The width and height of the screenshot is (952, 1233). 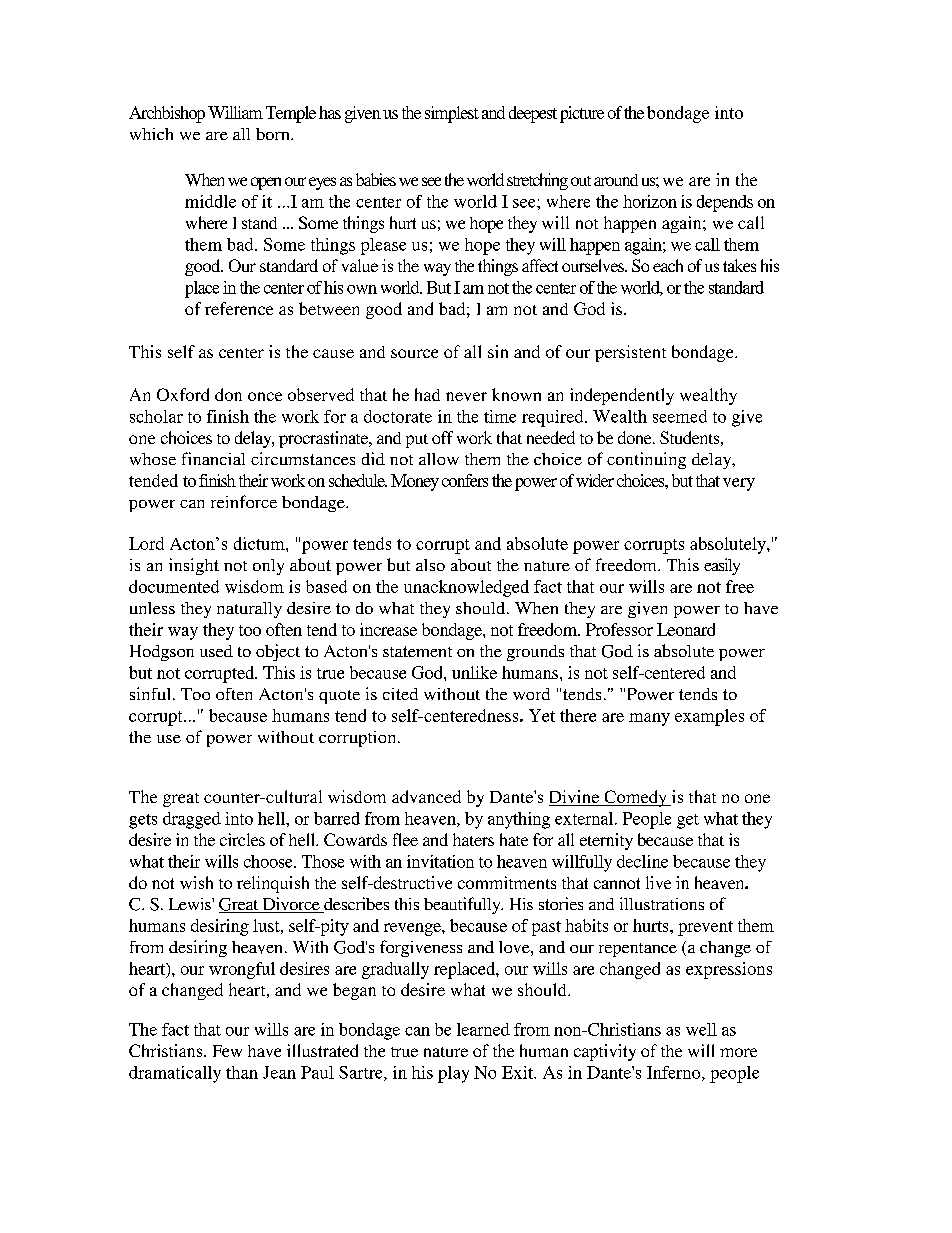 I want to click on continuing, so click(x=646, y=460).
